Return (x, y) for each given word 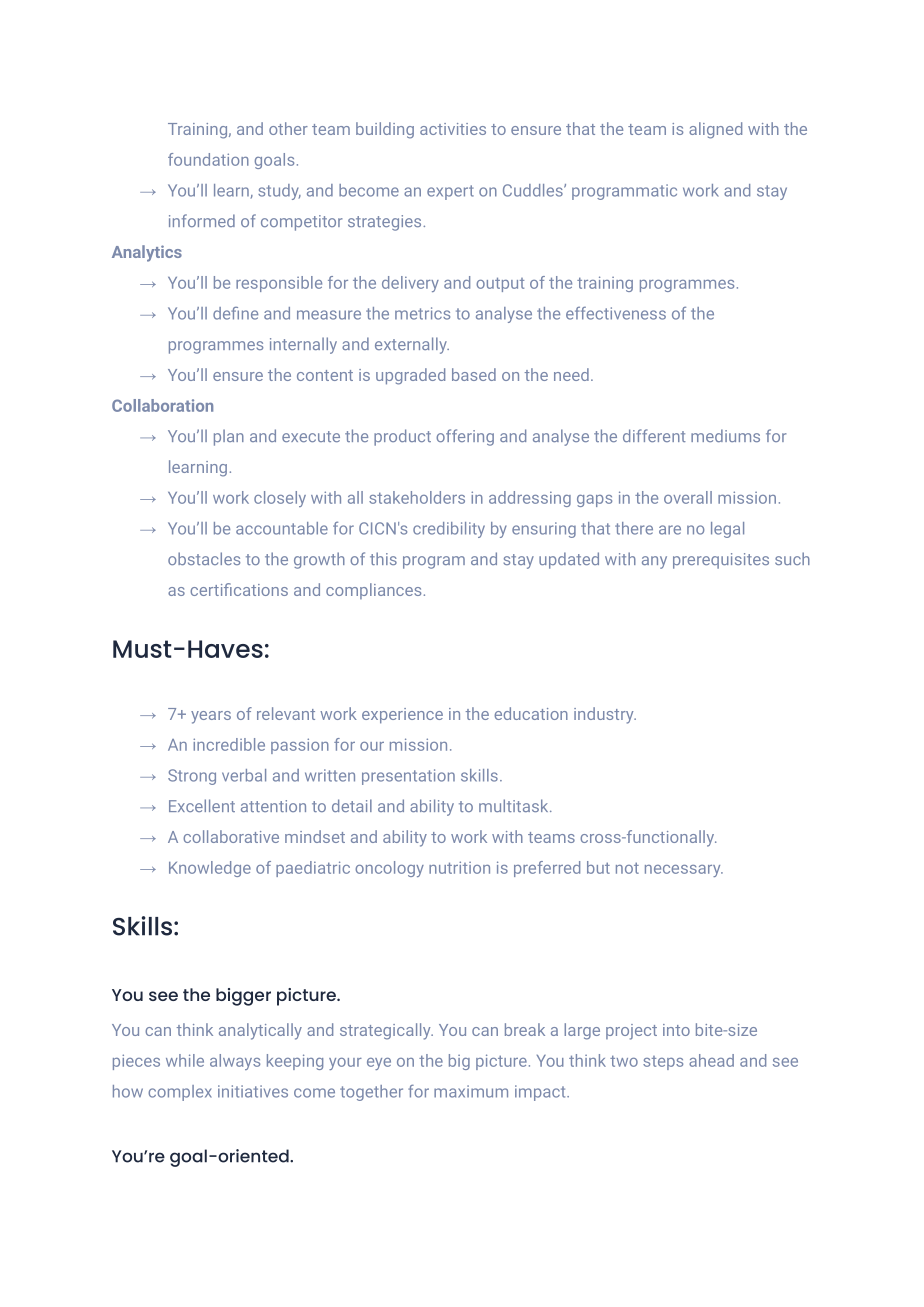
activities (453, 129)
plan (229, 437)
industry (605, 715)
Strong (192, 777)
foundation (208, 159)
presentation (408, 777)
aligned (715, 130)
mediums (725, 435)
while (185, 1060)
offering (465, 437)
